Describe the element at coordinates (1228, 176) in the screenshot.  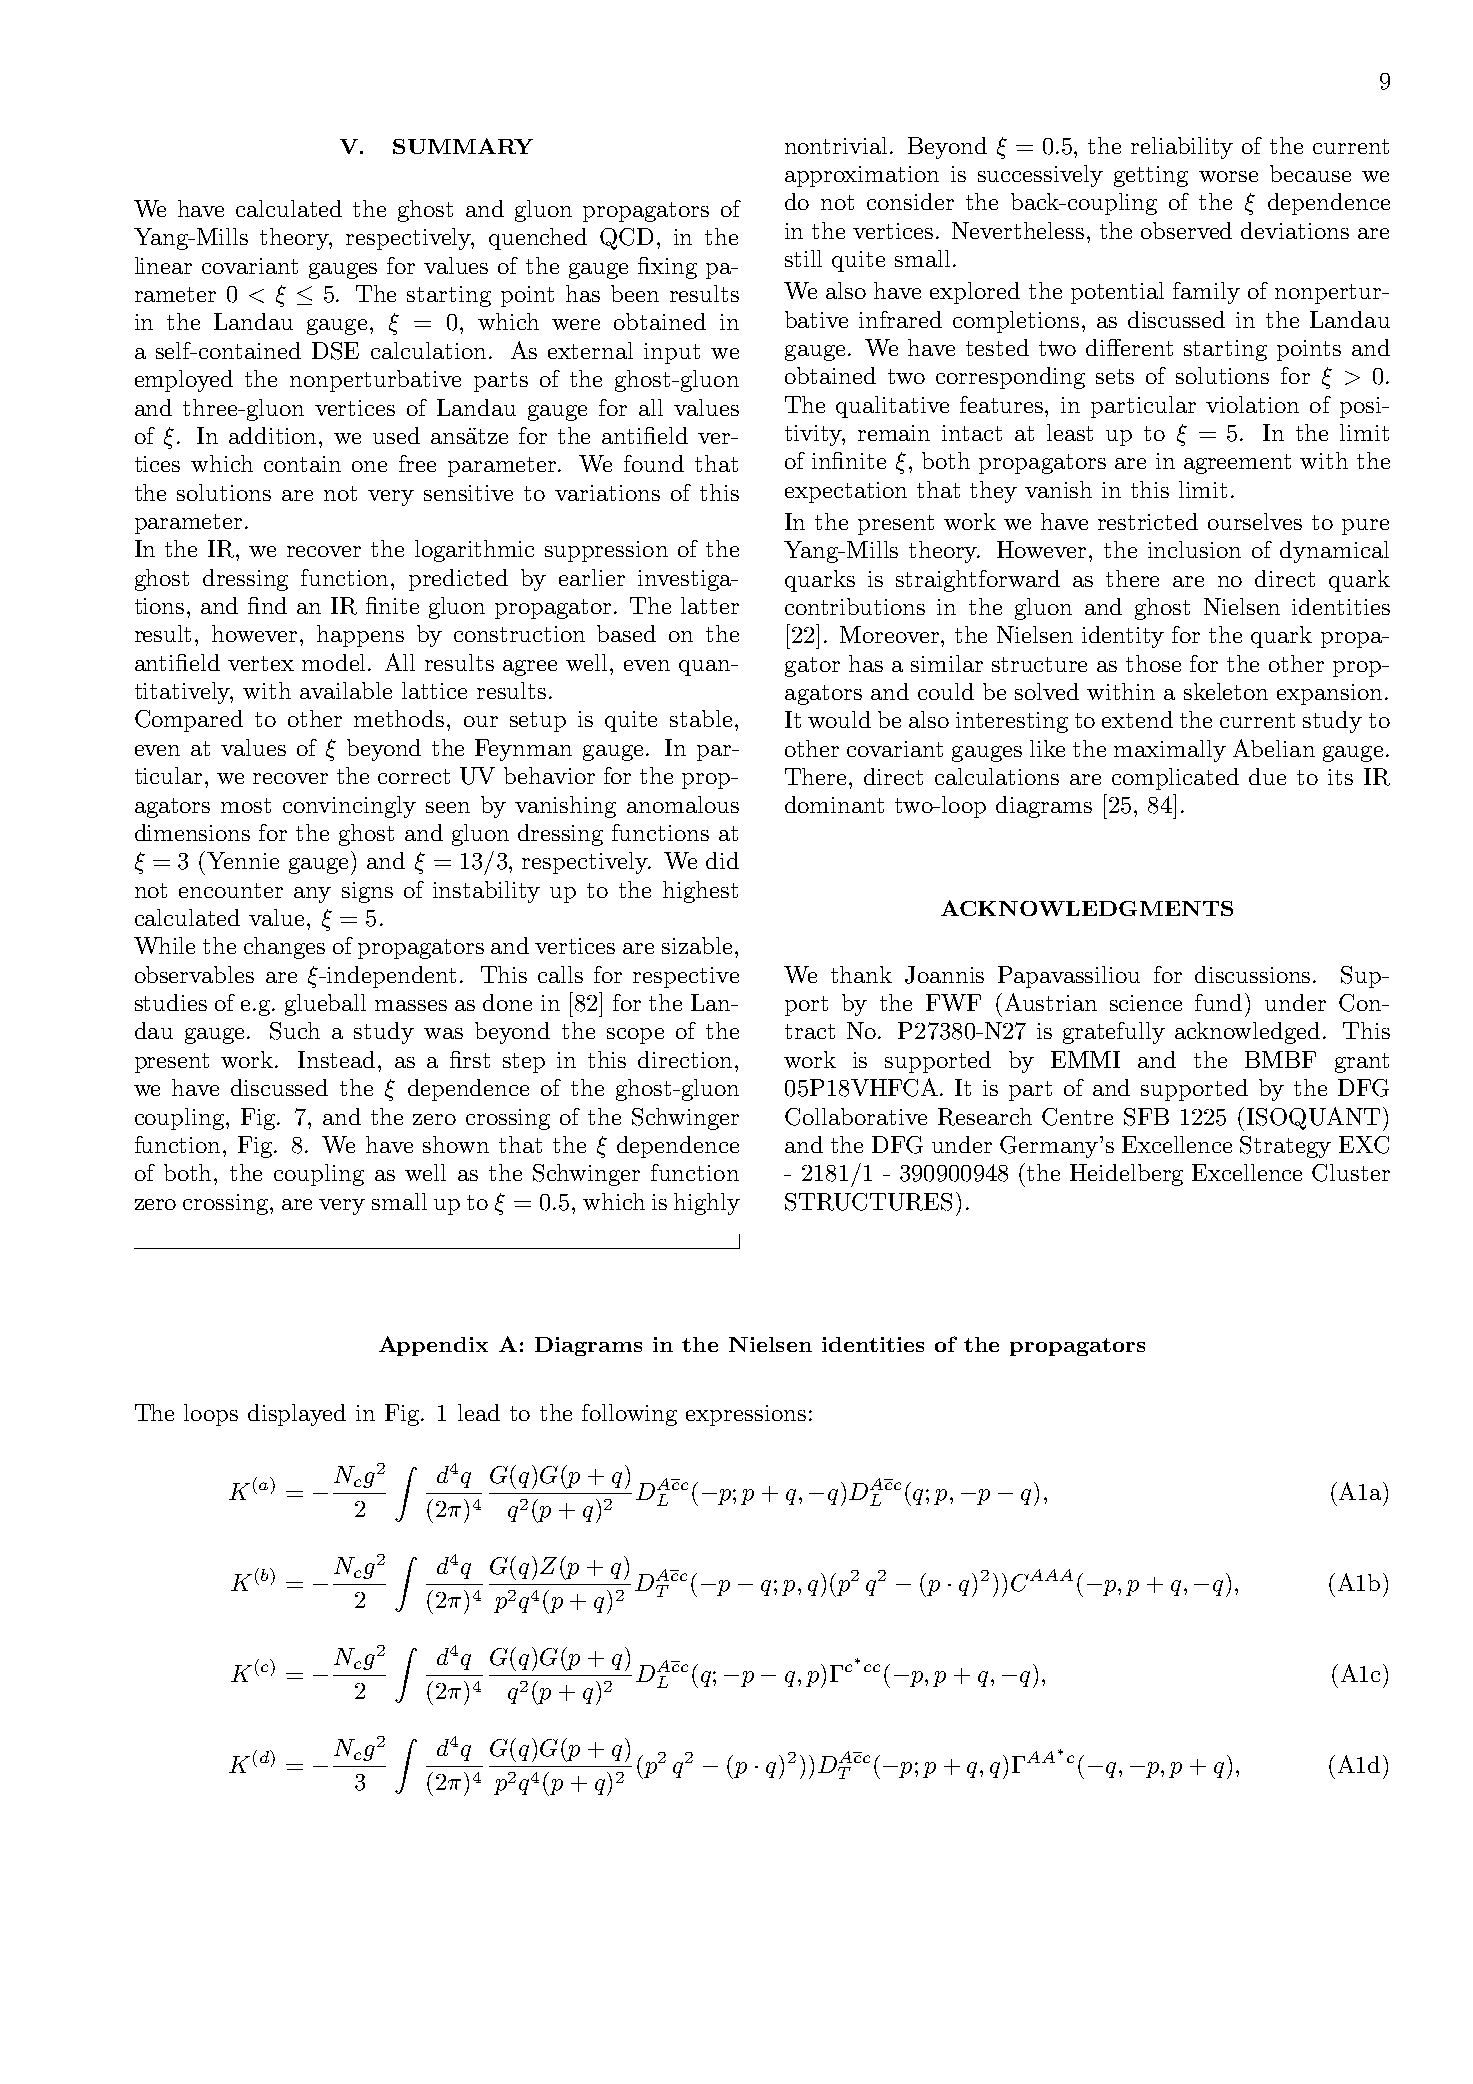
I see `worse` at that location.
